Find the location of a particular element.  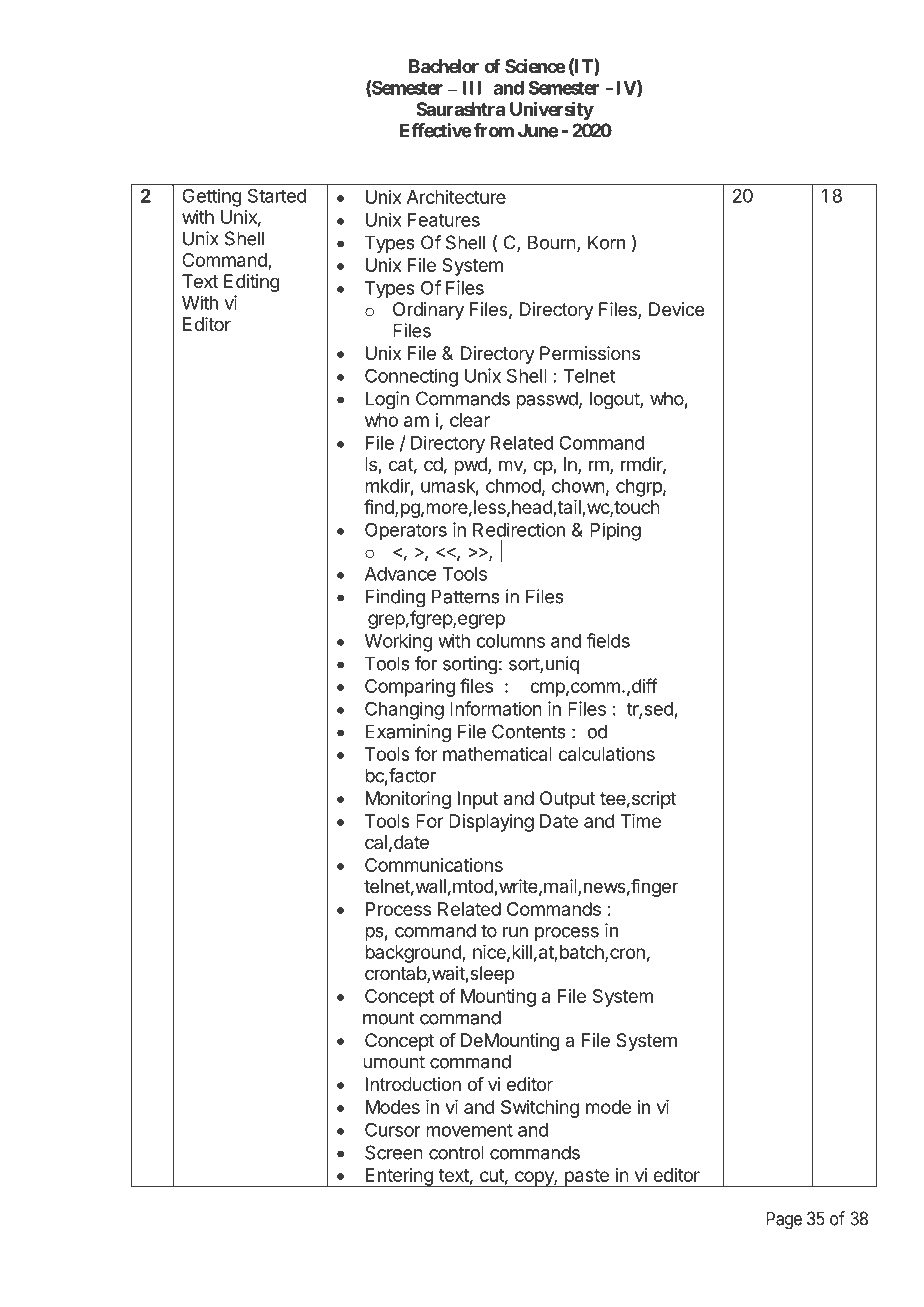

Time is located at coordinates (640, 821).
